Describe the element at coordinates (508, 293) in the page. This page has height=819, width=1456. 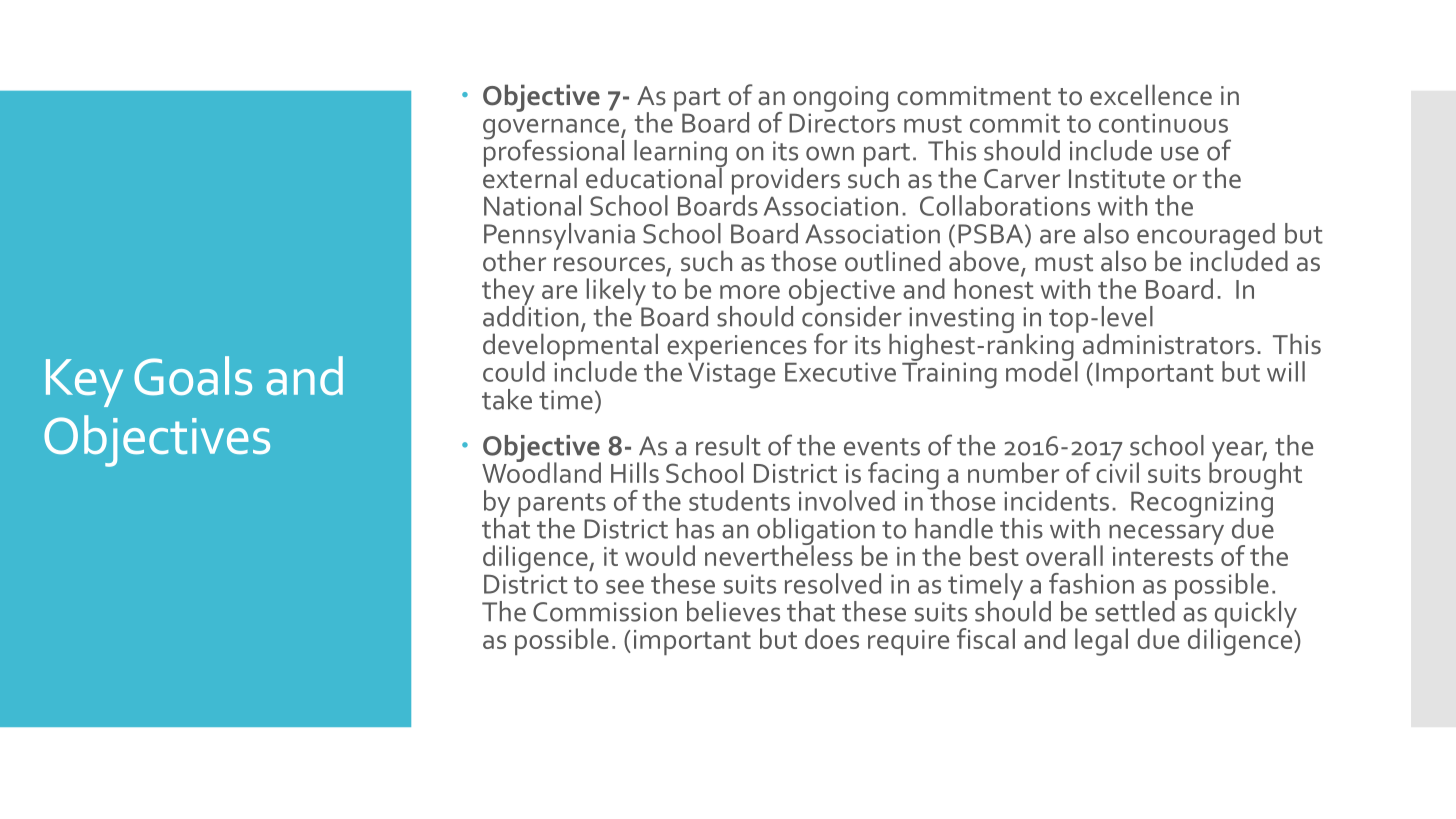
I see `they` at that location.
